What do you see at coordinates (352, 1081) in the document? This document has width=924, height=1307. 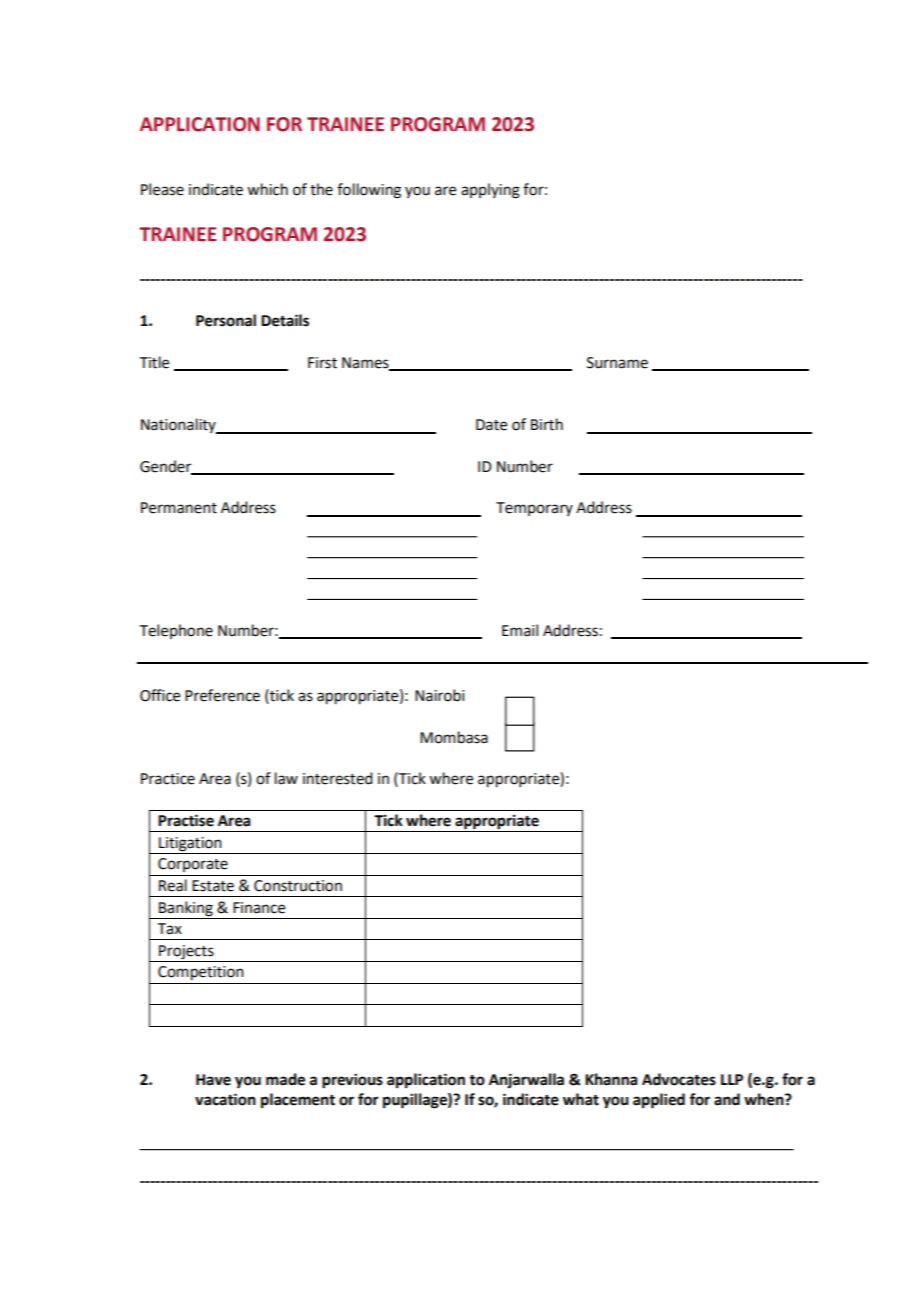 I see `previous` at bounding box center [352, 1081].
